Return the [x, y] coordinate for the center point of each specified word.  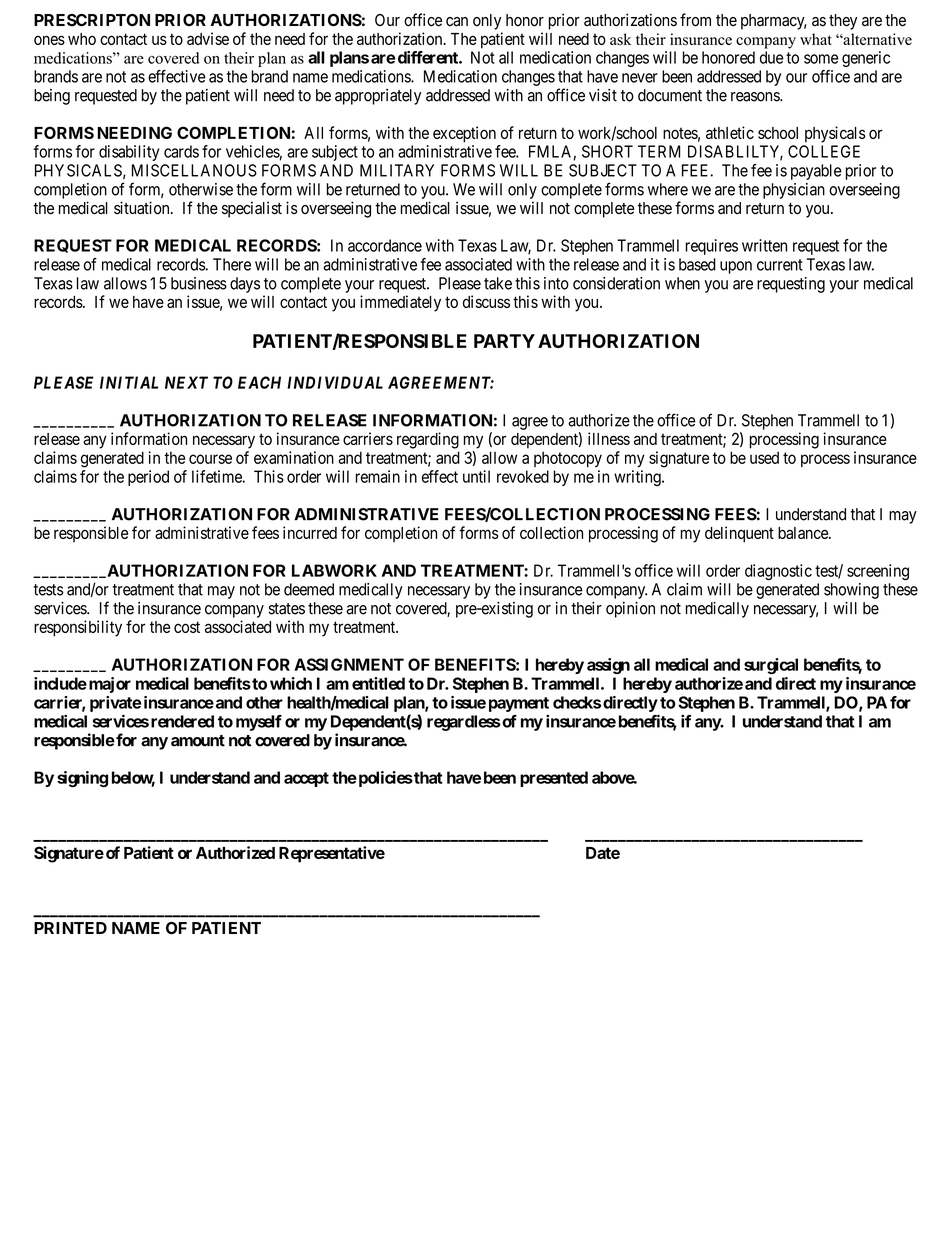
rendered [182, 721]
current [780, 265]
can [457, 22]
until [476, 476]
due [772, 57]
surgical [771, 666]
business [199, 283]
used [764, 457]
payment [519, 704]
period [148, 478]
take [498, 283]
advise [208, 38]
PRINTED [70, 928]
